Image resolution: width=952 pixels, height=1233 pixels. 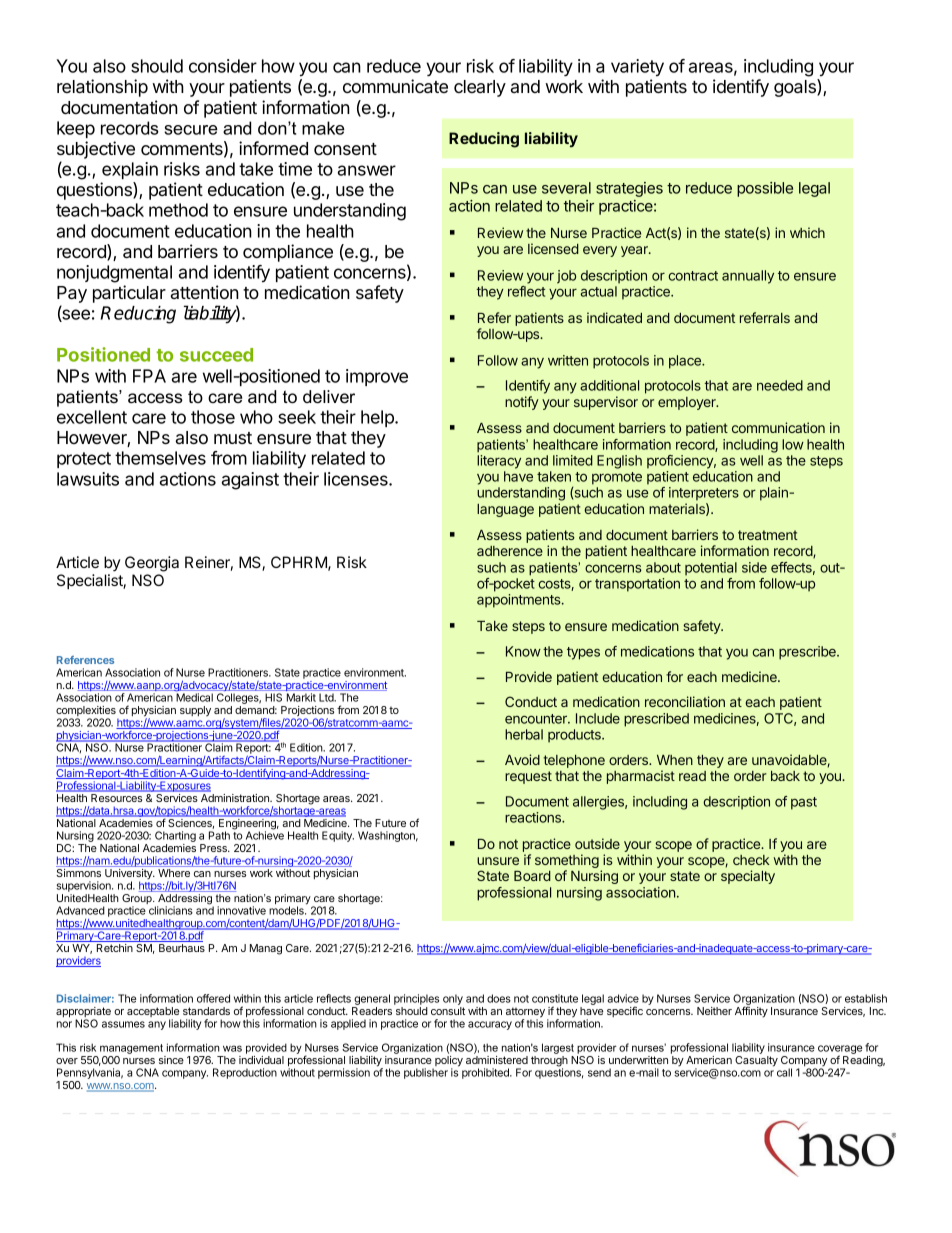 I want to click on those, so click(x=213, y=417).
